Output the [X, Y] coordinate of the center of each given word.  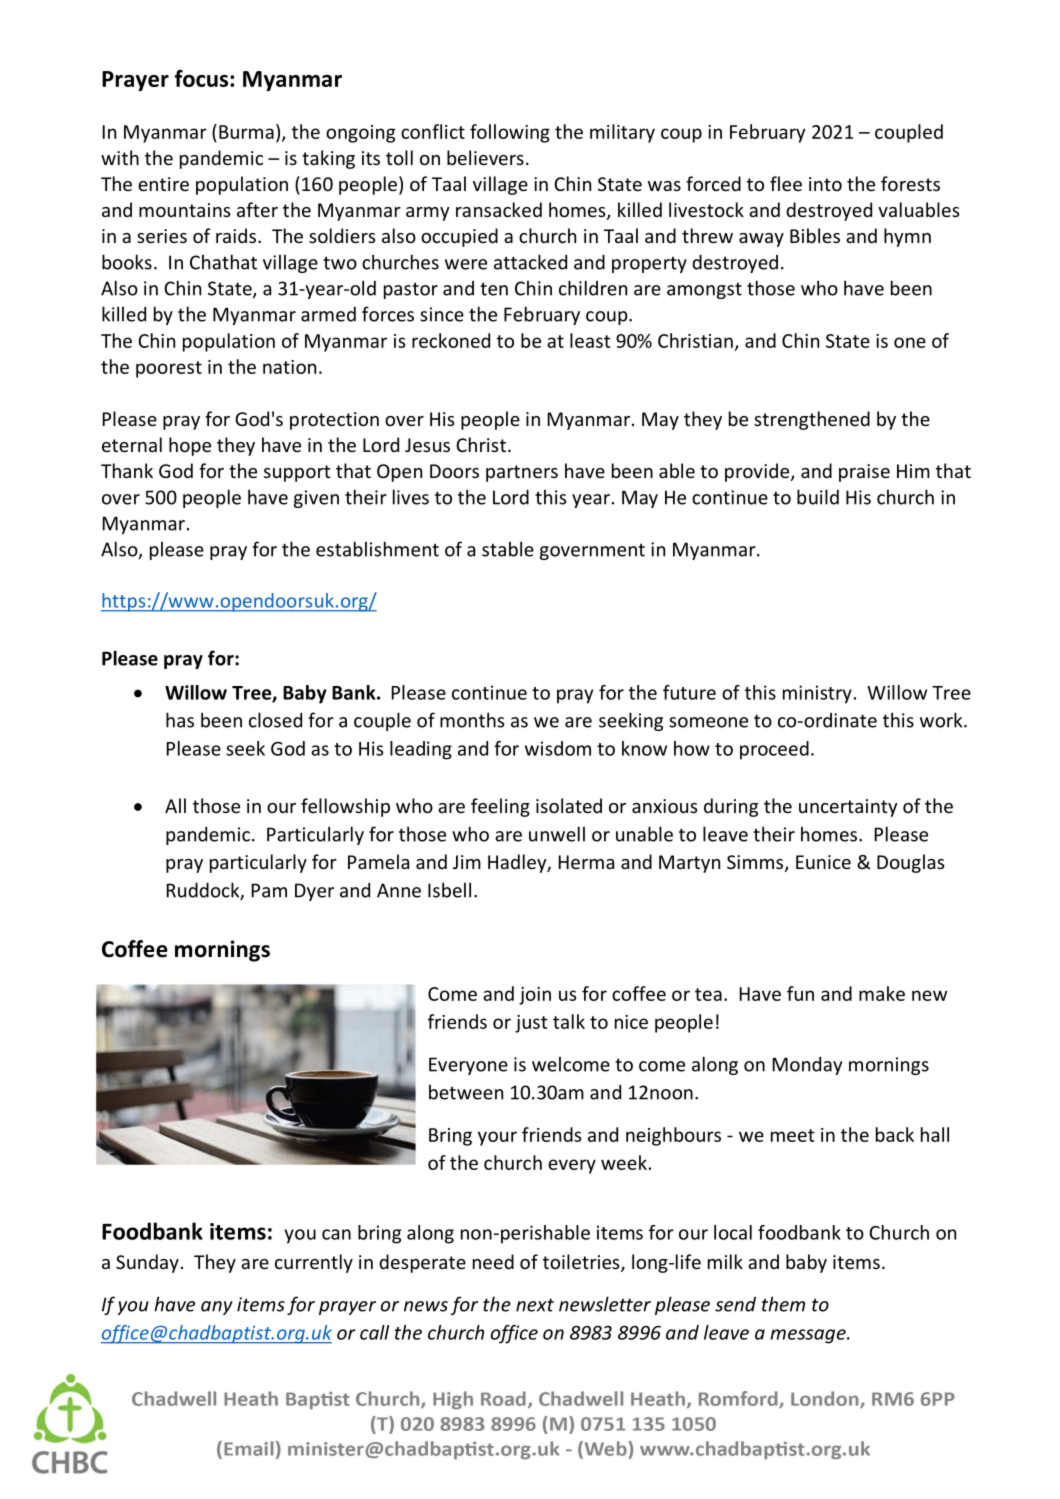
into [825, 184]
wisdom [558, 748]
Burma [246, 132]
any [217, 1308]
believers [485, 157]
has [180, 720]
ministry [817, 694]
